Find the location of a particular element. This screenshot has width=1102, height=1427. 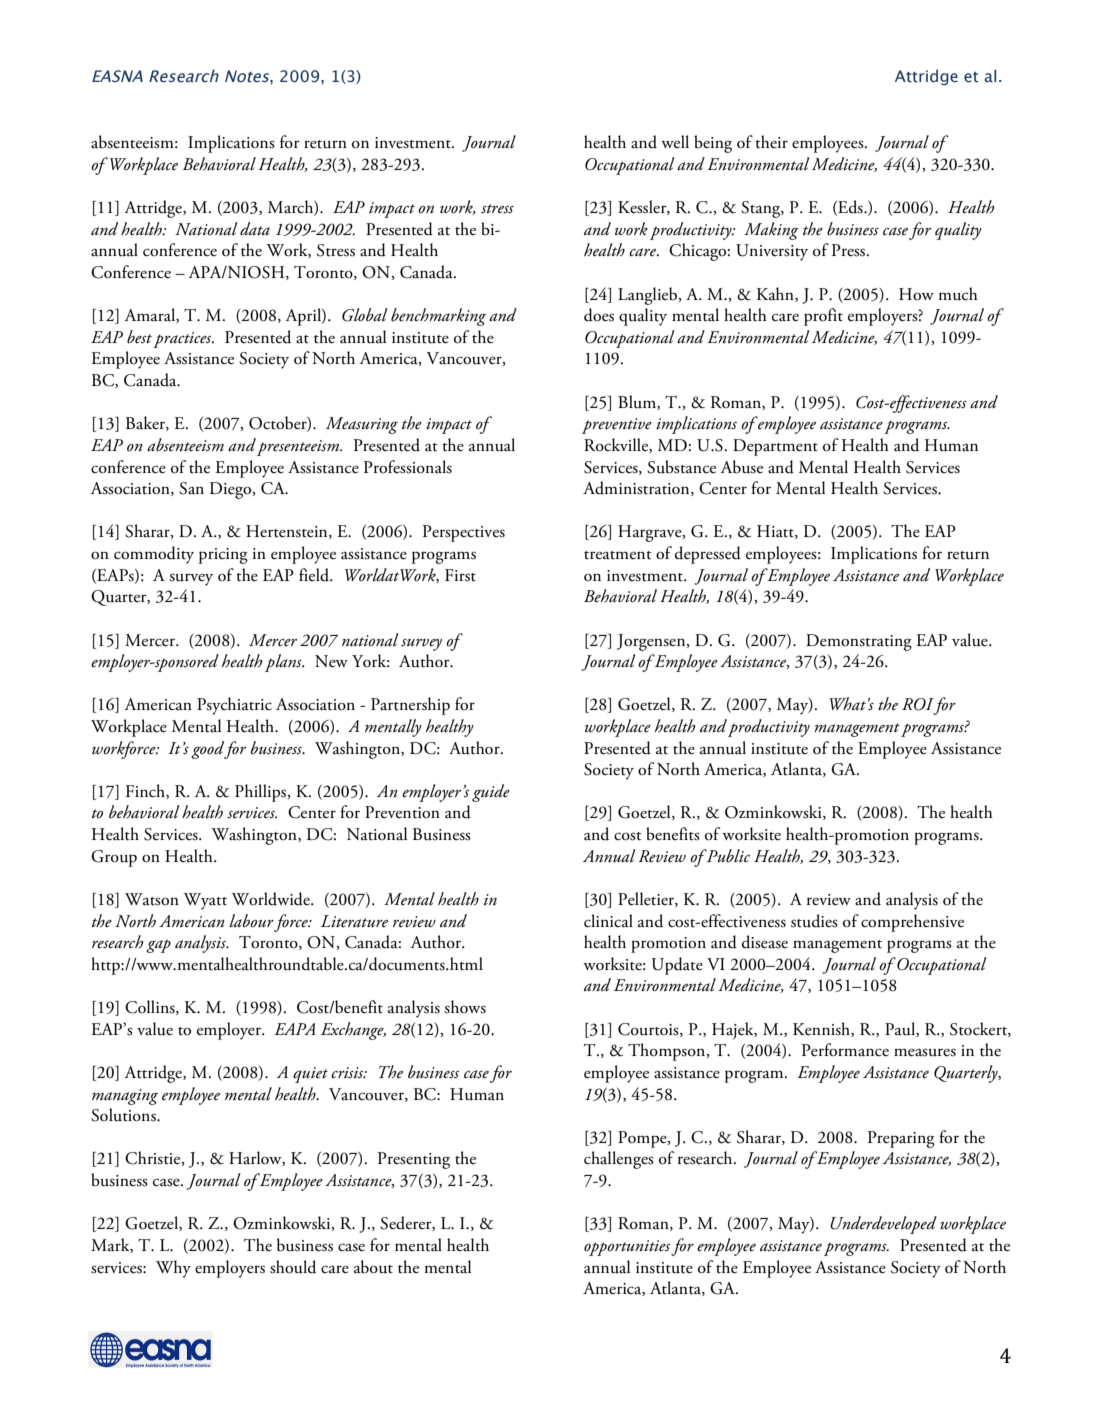

clinical is located at coordinates (608, 921).
